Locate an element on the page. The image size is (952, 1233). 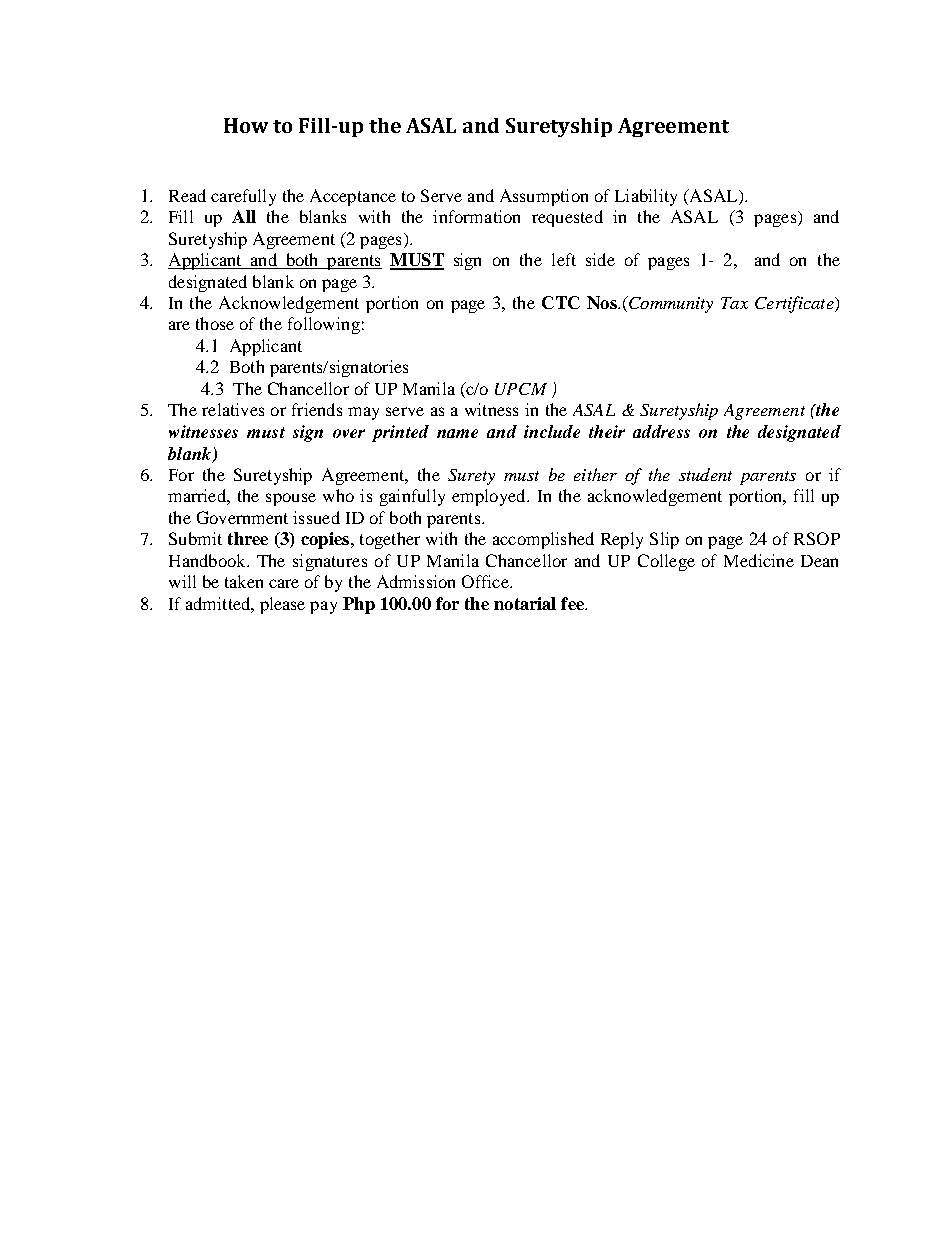
Assumption is located at coordinates (544, 197).
